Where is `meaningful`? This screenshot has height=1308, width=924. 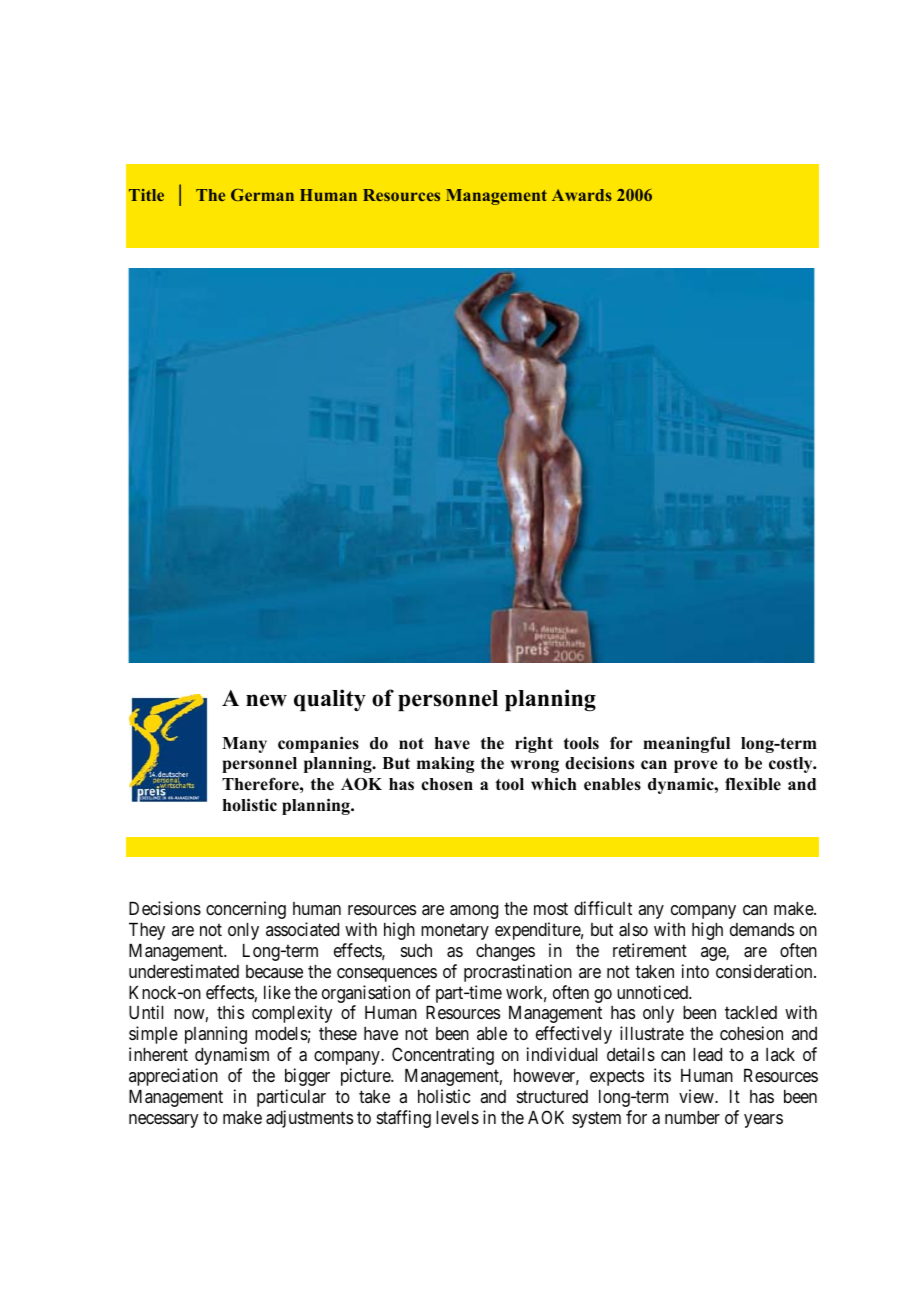 meaningful is located at coordinates (686, 744).
